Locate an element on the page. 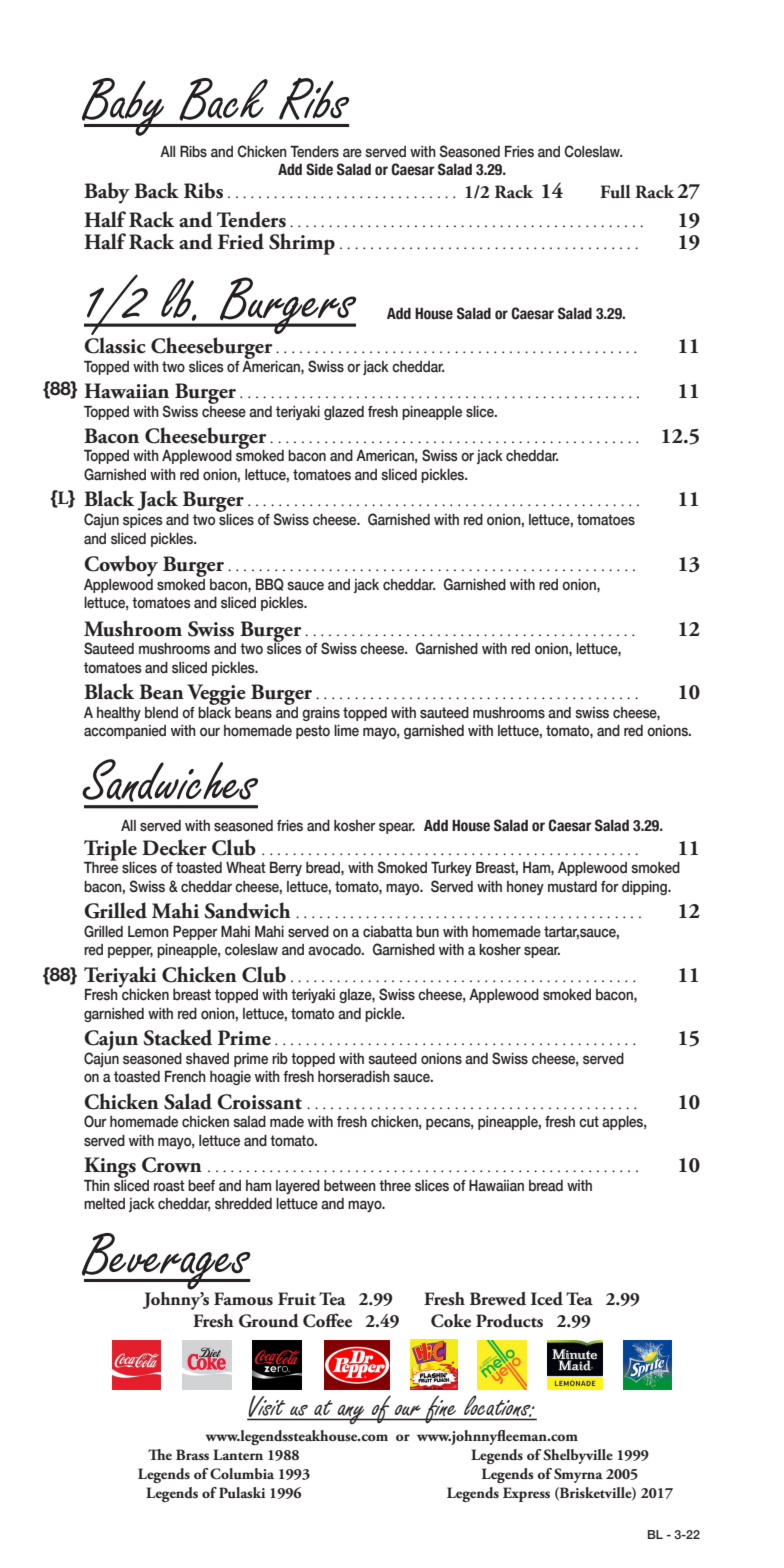 Image resolution: width=784 pixels, height=1568 pixels. for is located at coordinates (610, 887).
